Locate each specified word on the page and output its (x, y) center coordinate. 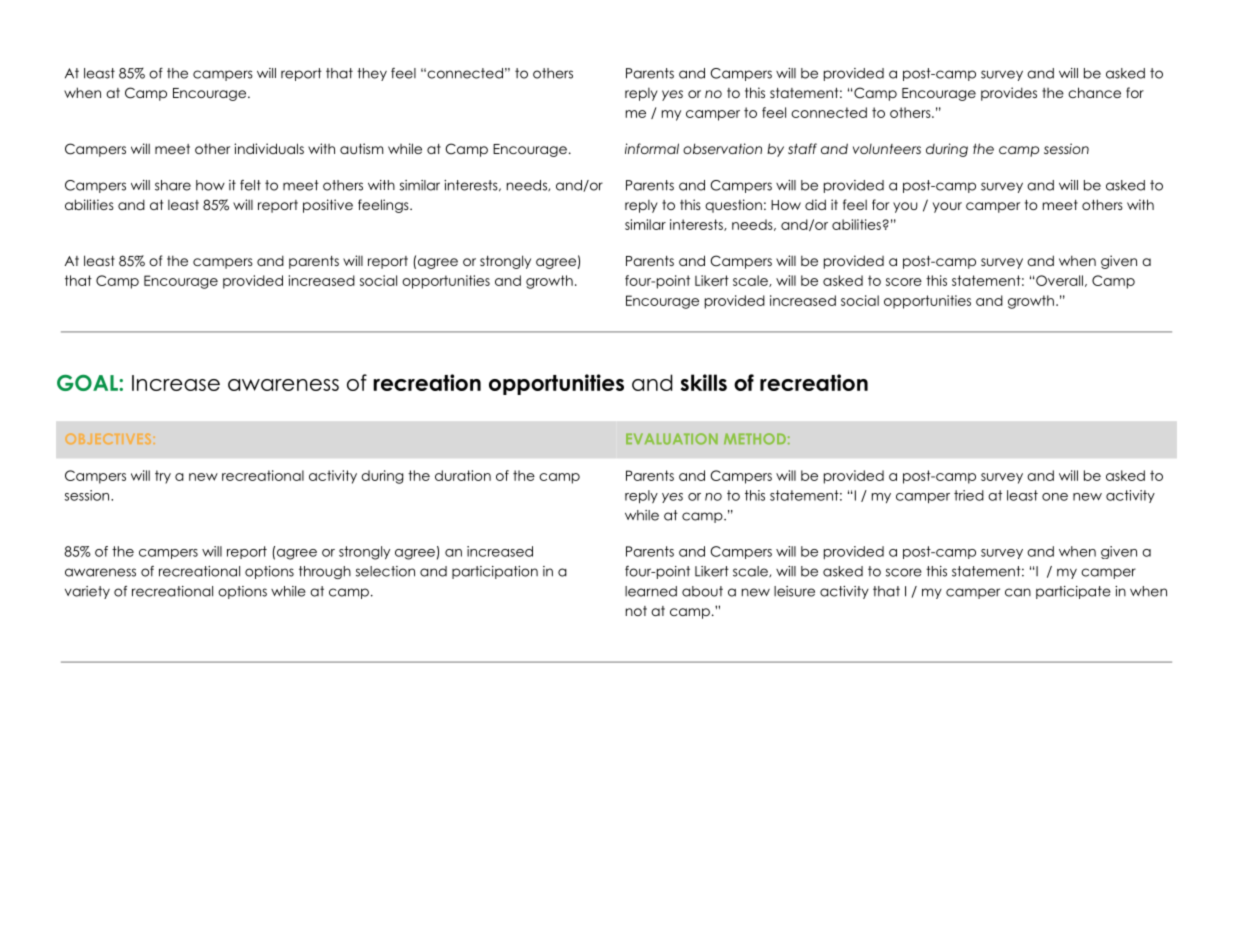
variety (87, 592)
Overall (1059, 280)
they (372, 74)
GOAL (88, 383)
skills (704, 382)
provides (1009, 94)
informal (652, 148)
